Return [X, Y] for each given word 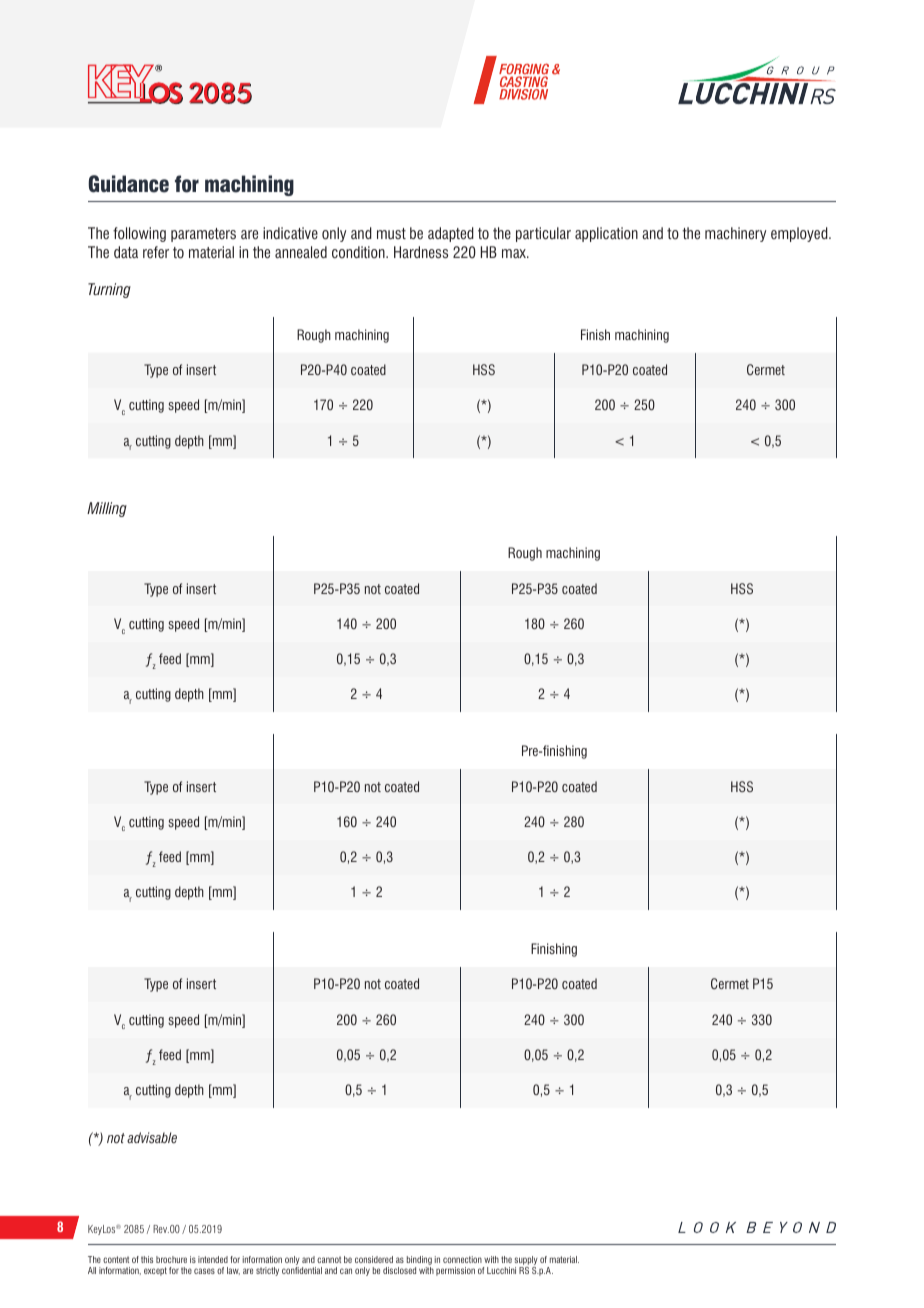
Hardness [421, 252]
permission [455, 1271]
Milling [107, 509]
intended [213, 1259]
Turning [109, 290]
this [147, 1259]
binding [419, 1260]
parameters [203, 235]
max [515, 253]
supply [526, 1260]
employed [800, 234]
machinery [735, 234]
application [606, 234]
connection [462, 1259]
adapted [451, 234]
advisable [152, 1138]
